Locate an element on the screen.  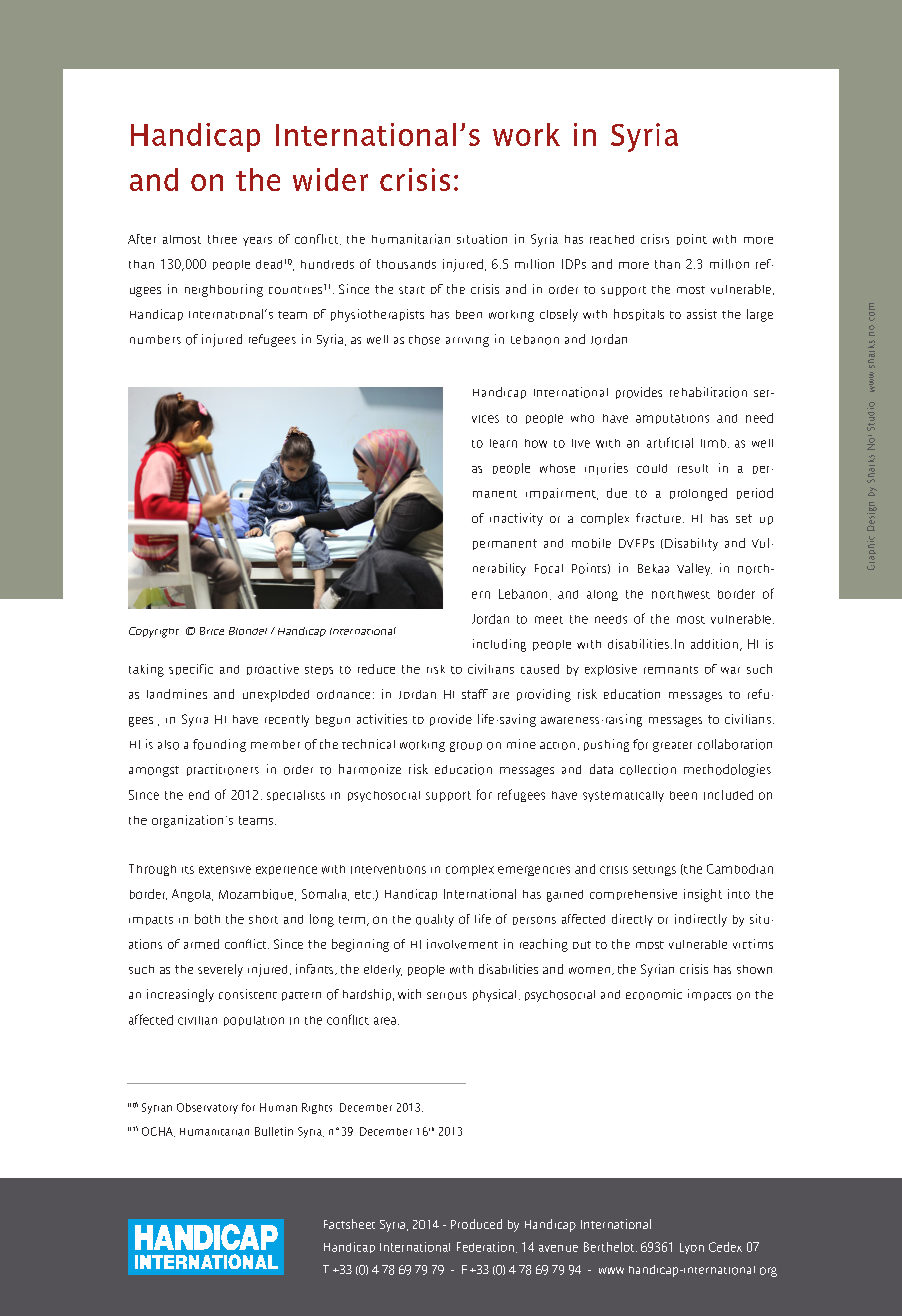
Bulletin is located at coordinates (274, 1131).
